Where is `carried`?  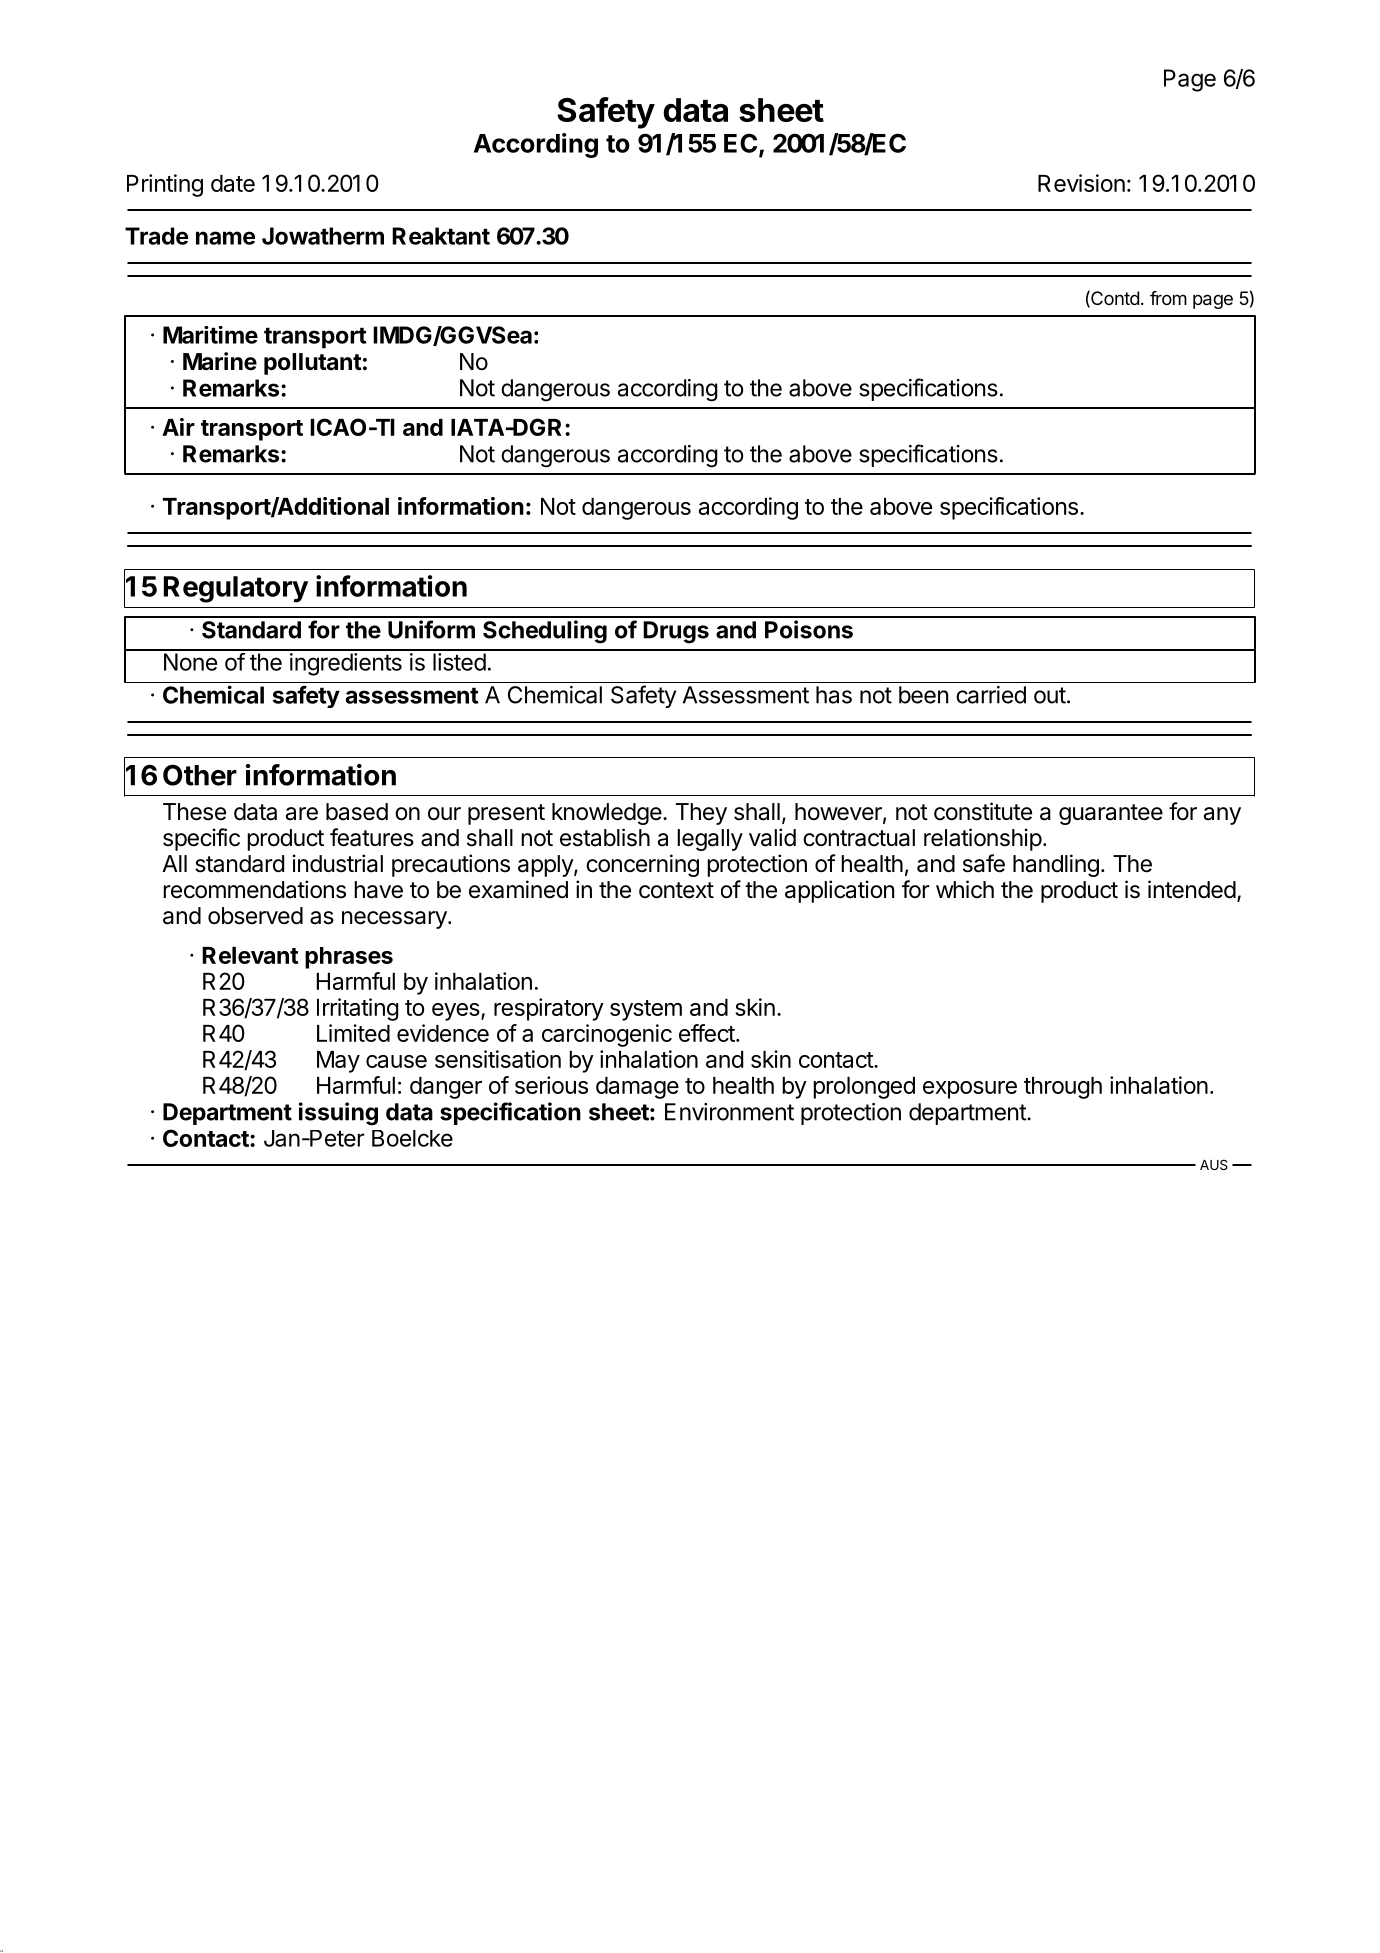
carried is located at coordinates (991, 695).
